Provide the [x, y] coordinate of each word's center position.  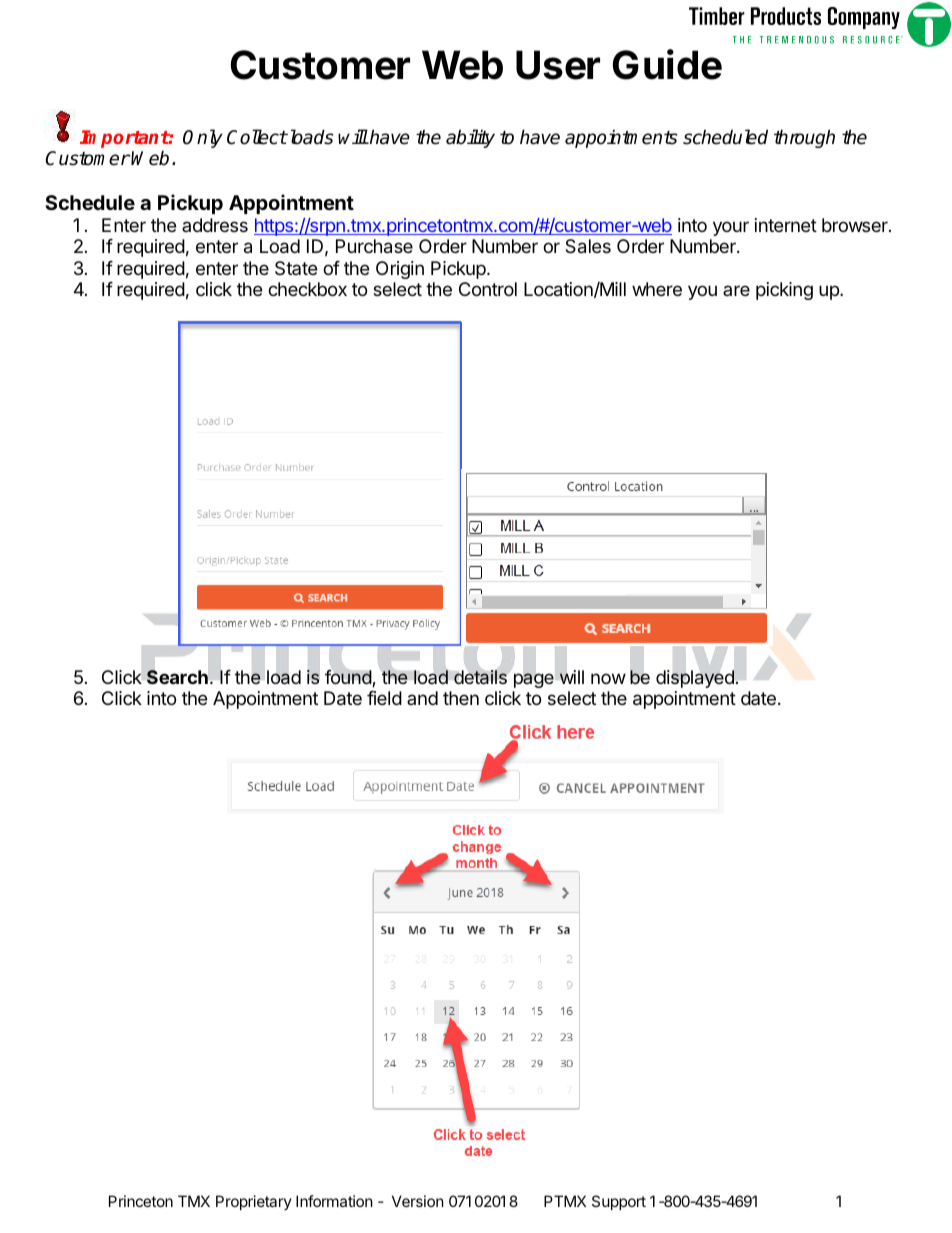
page [534, 680]
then [461, 698]
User [558, 65]
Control [488, 289]
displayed [695, 679]
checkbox [307, 289]
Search [177, 677]
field [384, 698]
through [804, 138]
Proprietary [254, 1202]
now [608, 678]
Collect [257, 137]
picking [784, 291]
